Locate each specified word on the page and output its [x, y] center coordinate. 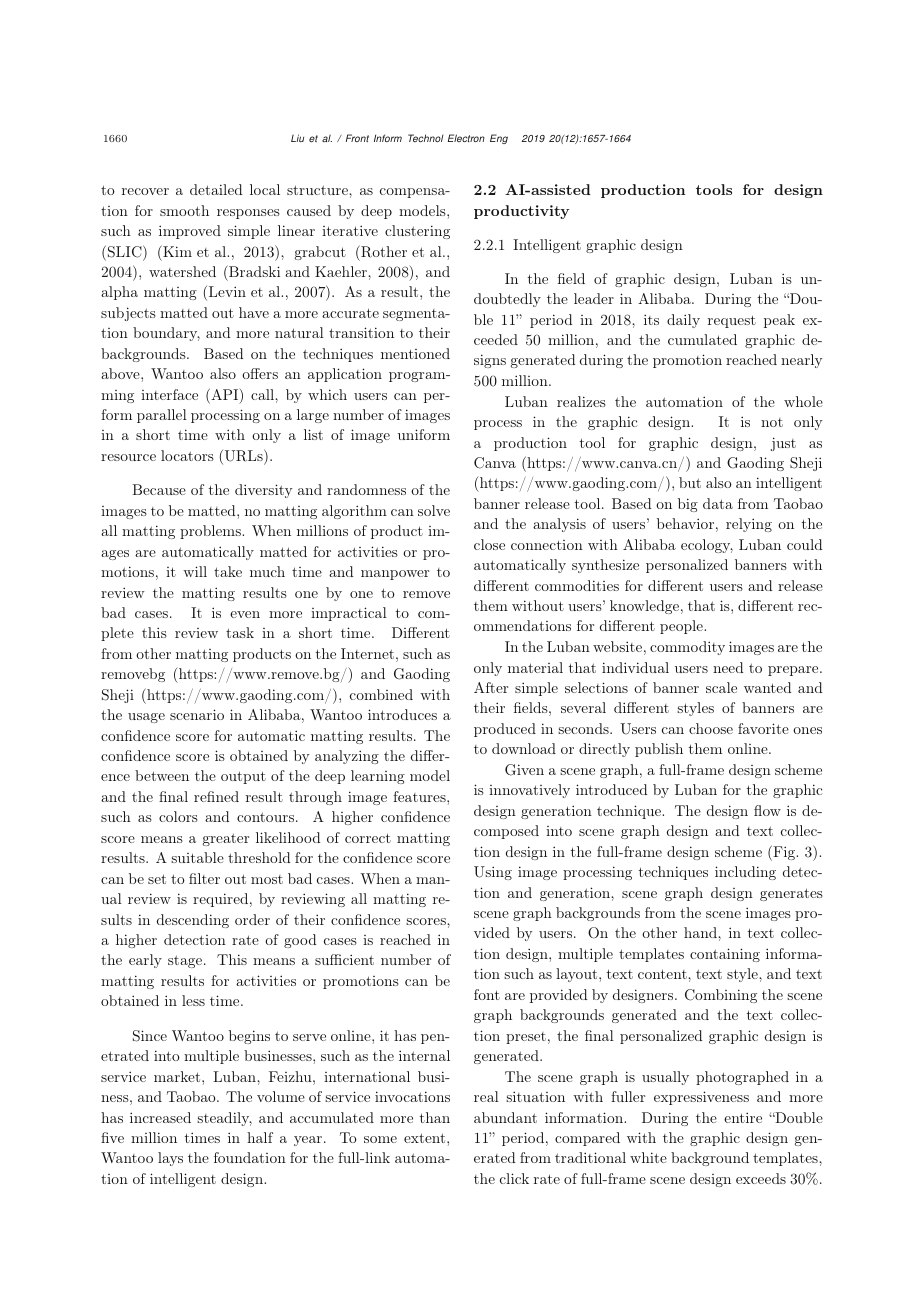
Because [159, 489]
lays [170, 1159]
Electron [466, 138]
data [718, 503]
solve [434, 510]
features [420, 796]
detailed [216, 189]
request [732, 321]
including [745, 873]
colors [178, 816]
